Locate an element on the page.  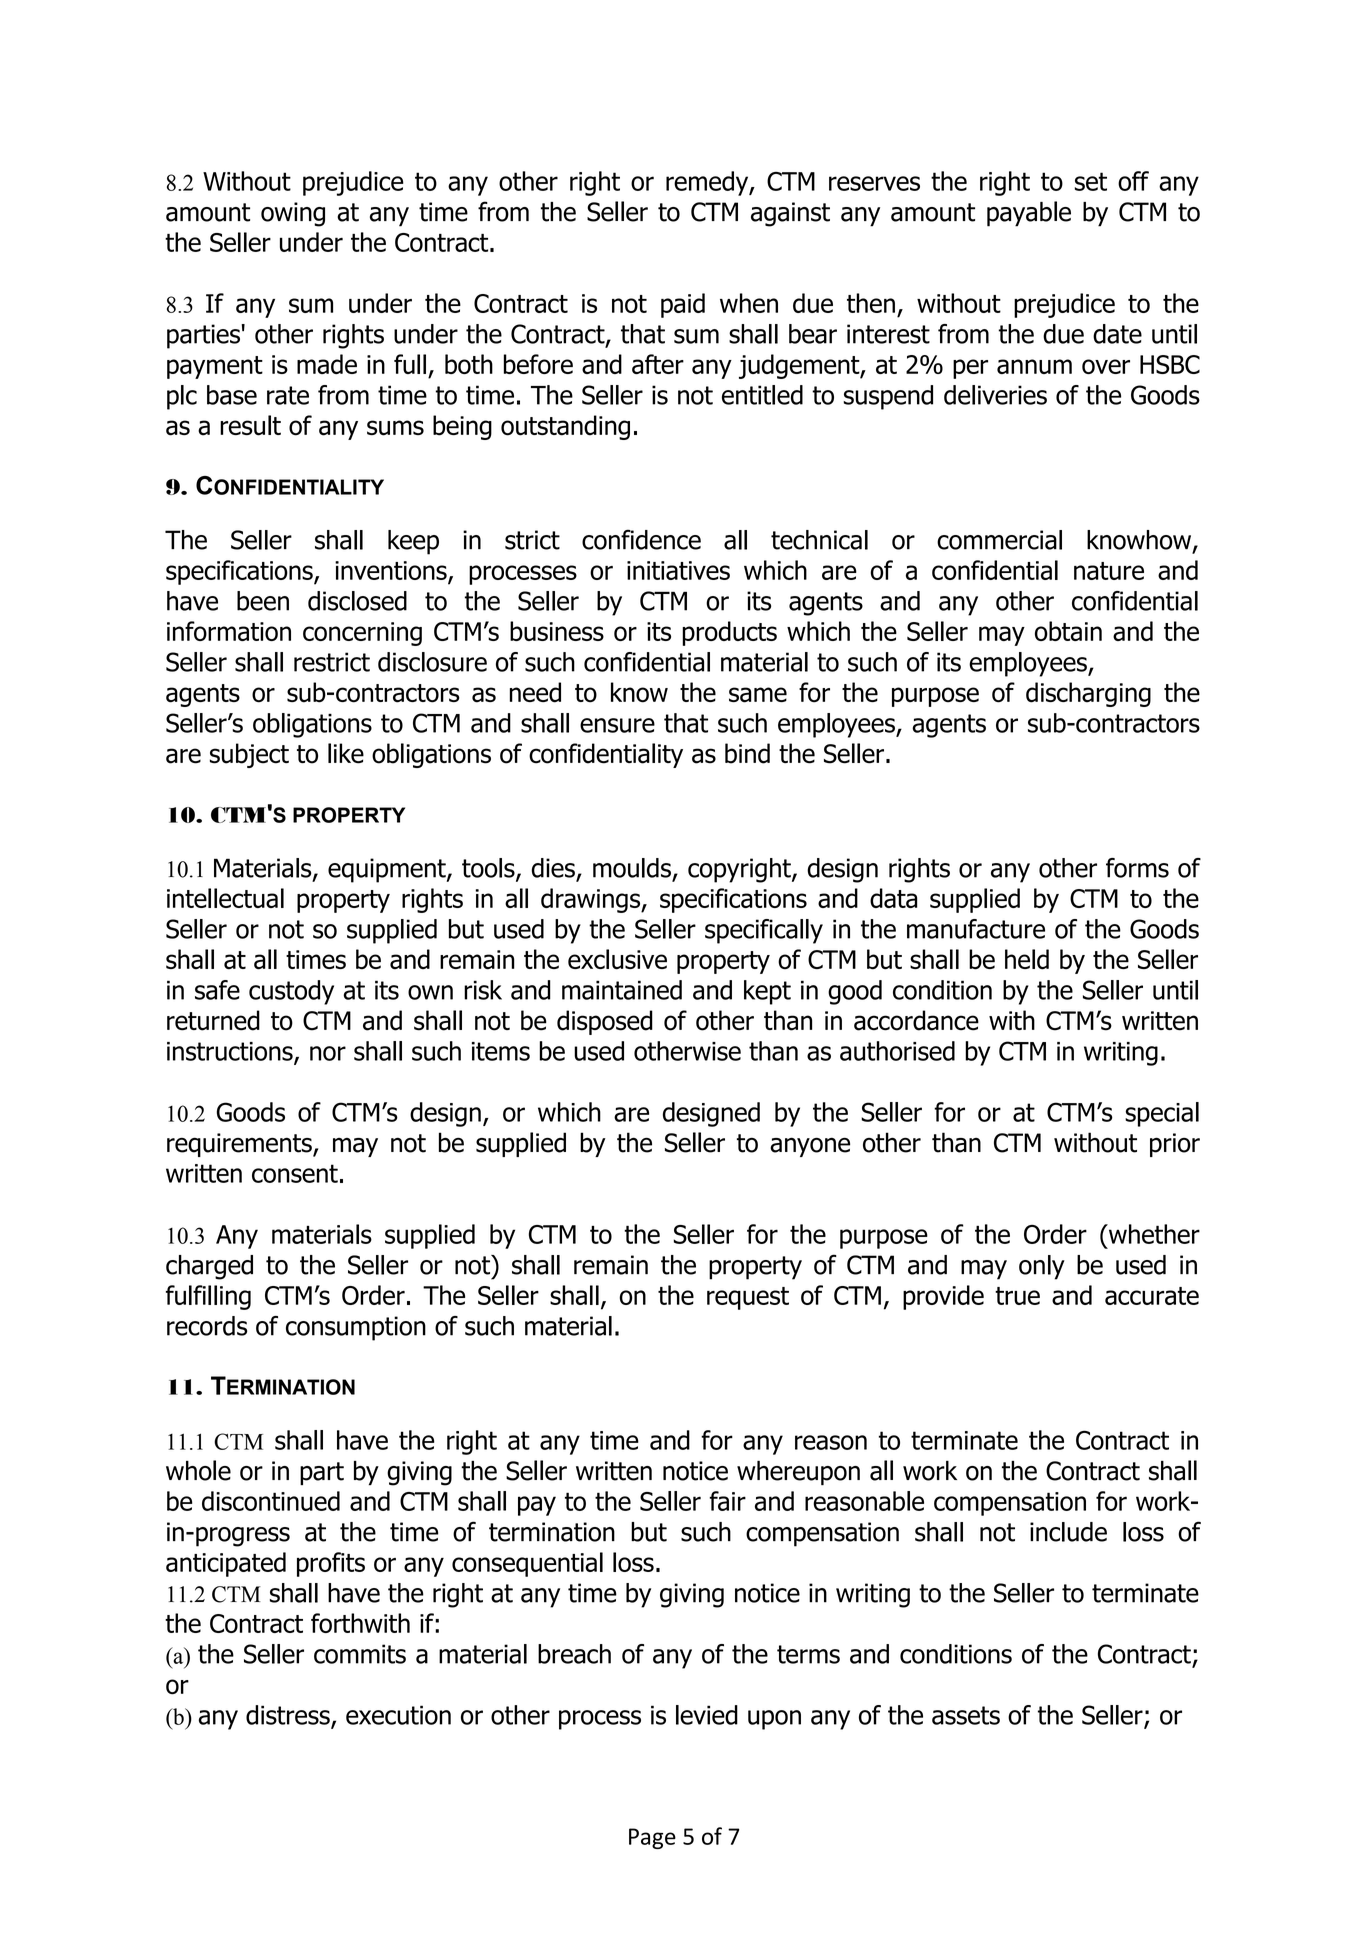
ensure is located at coordinates (617, 725).
